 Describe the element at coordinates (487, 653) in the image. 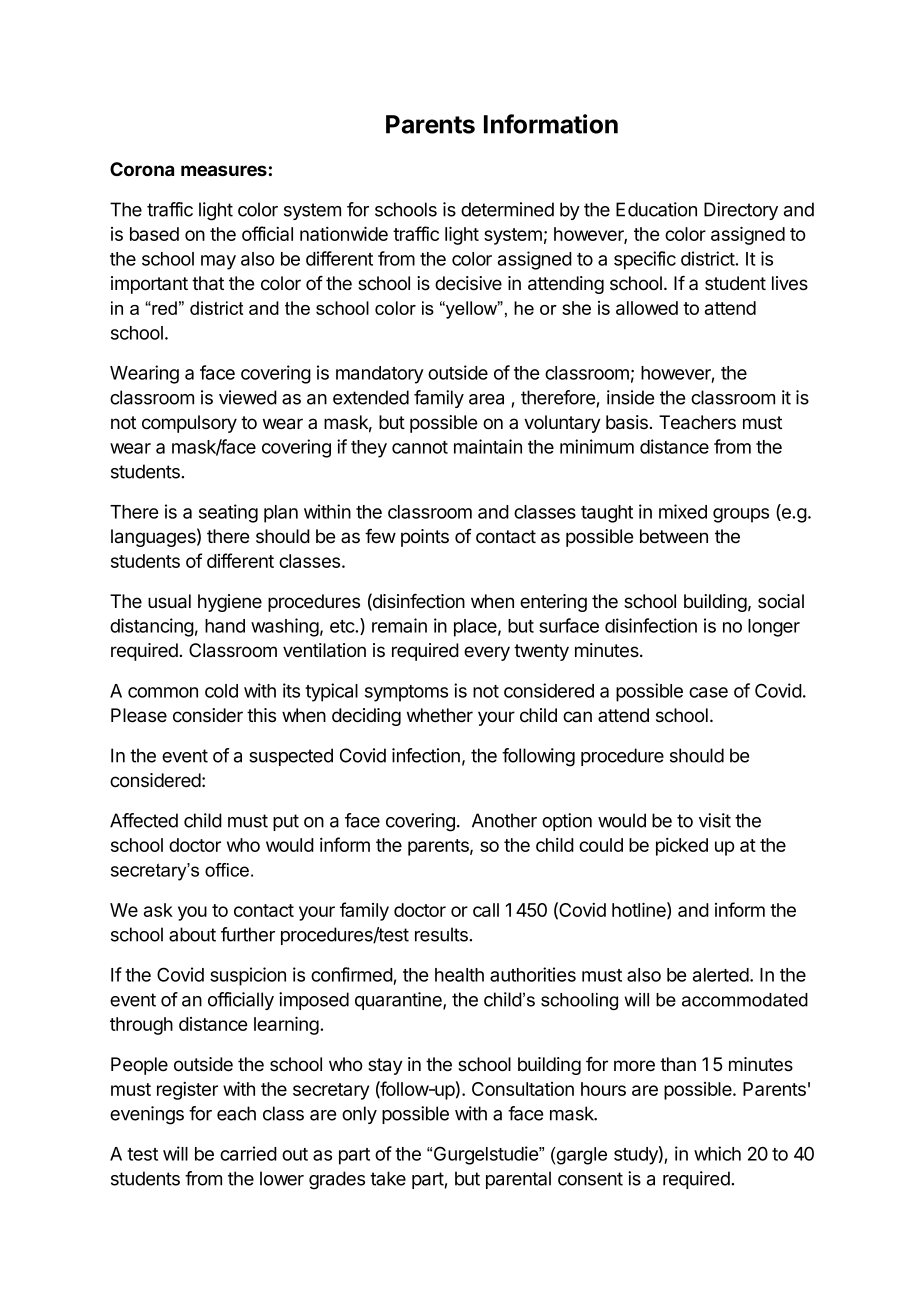

I see `every` at that location.
